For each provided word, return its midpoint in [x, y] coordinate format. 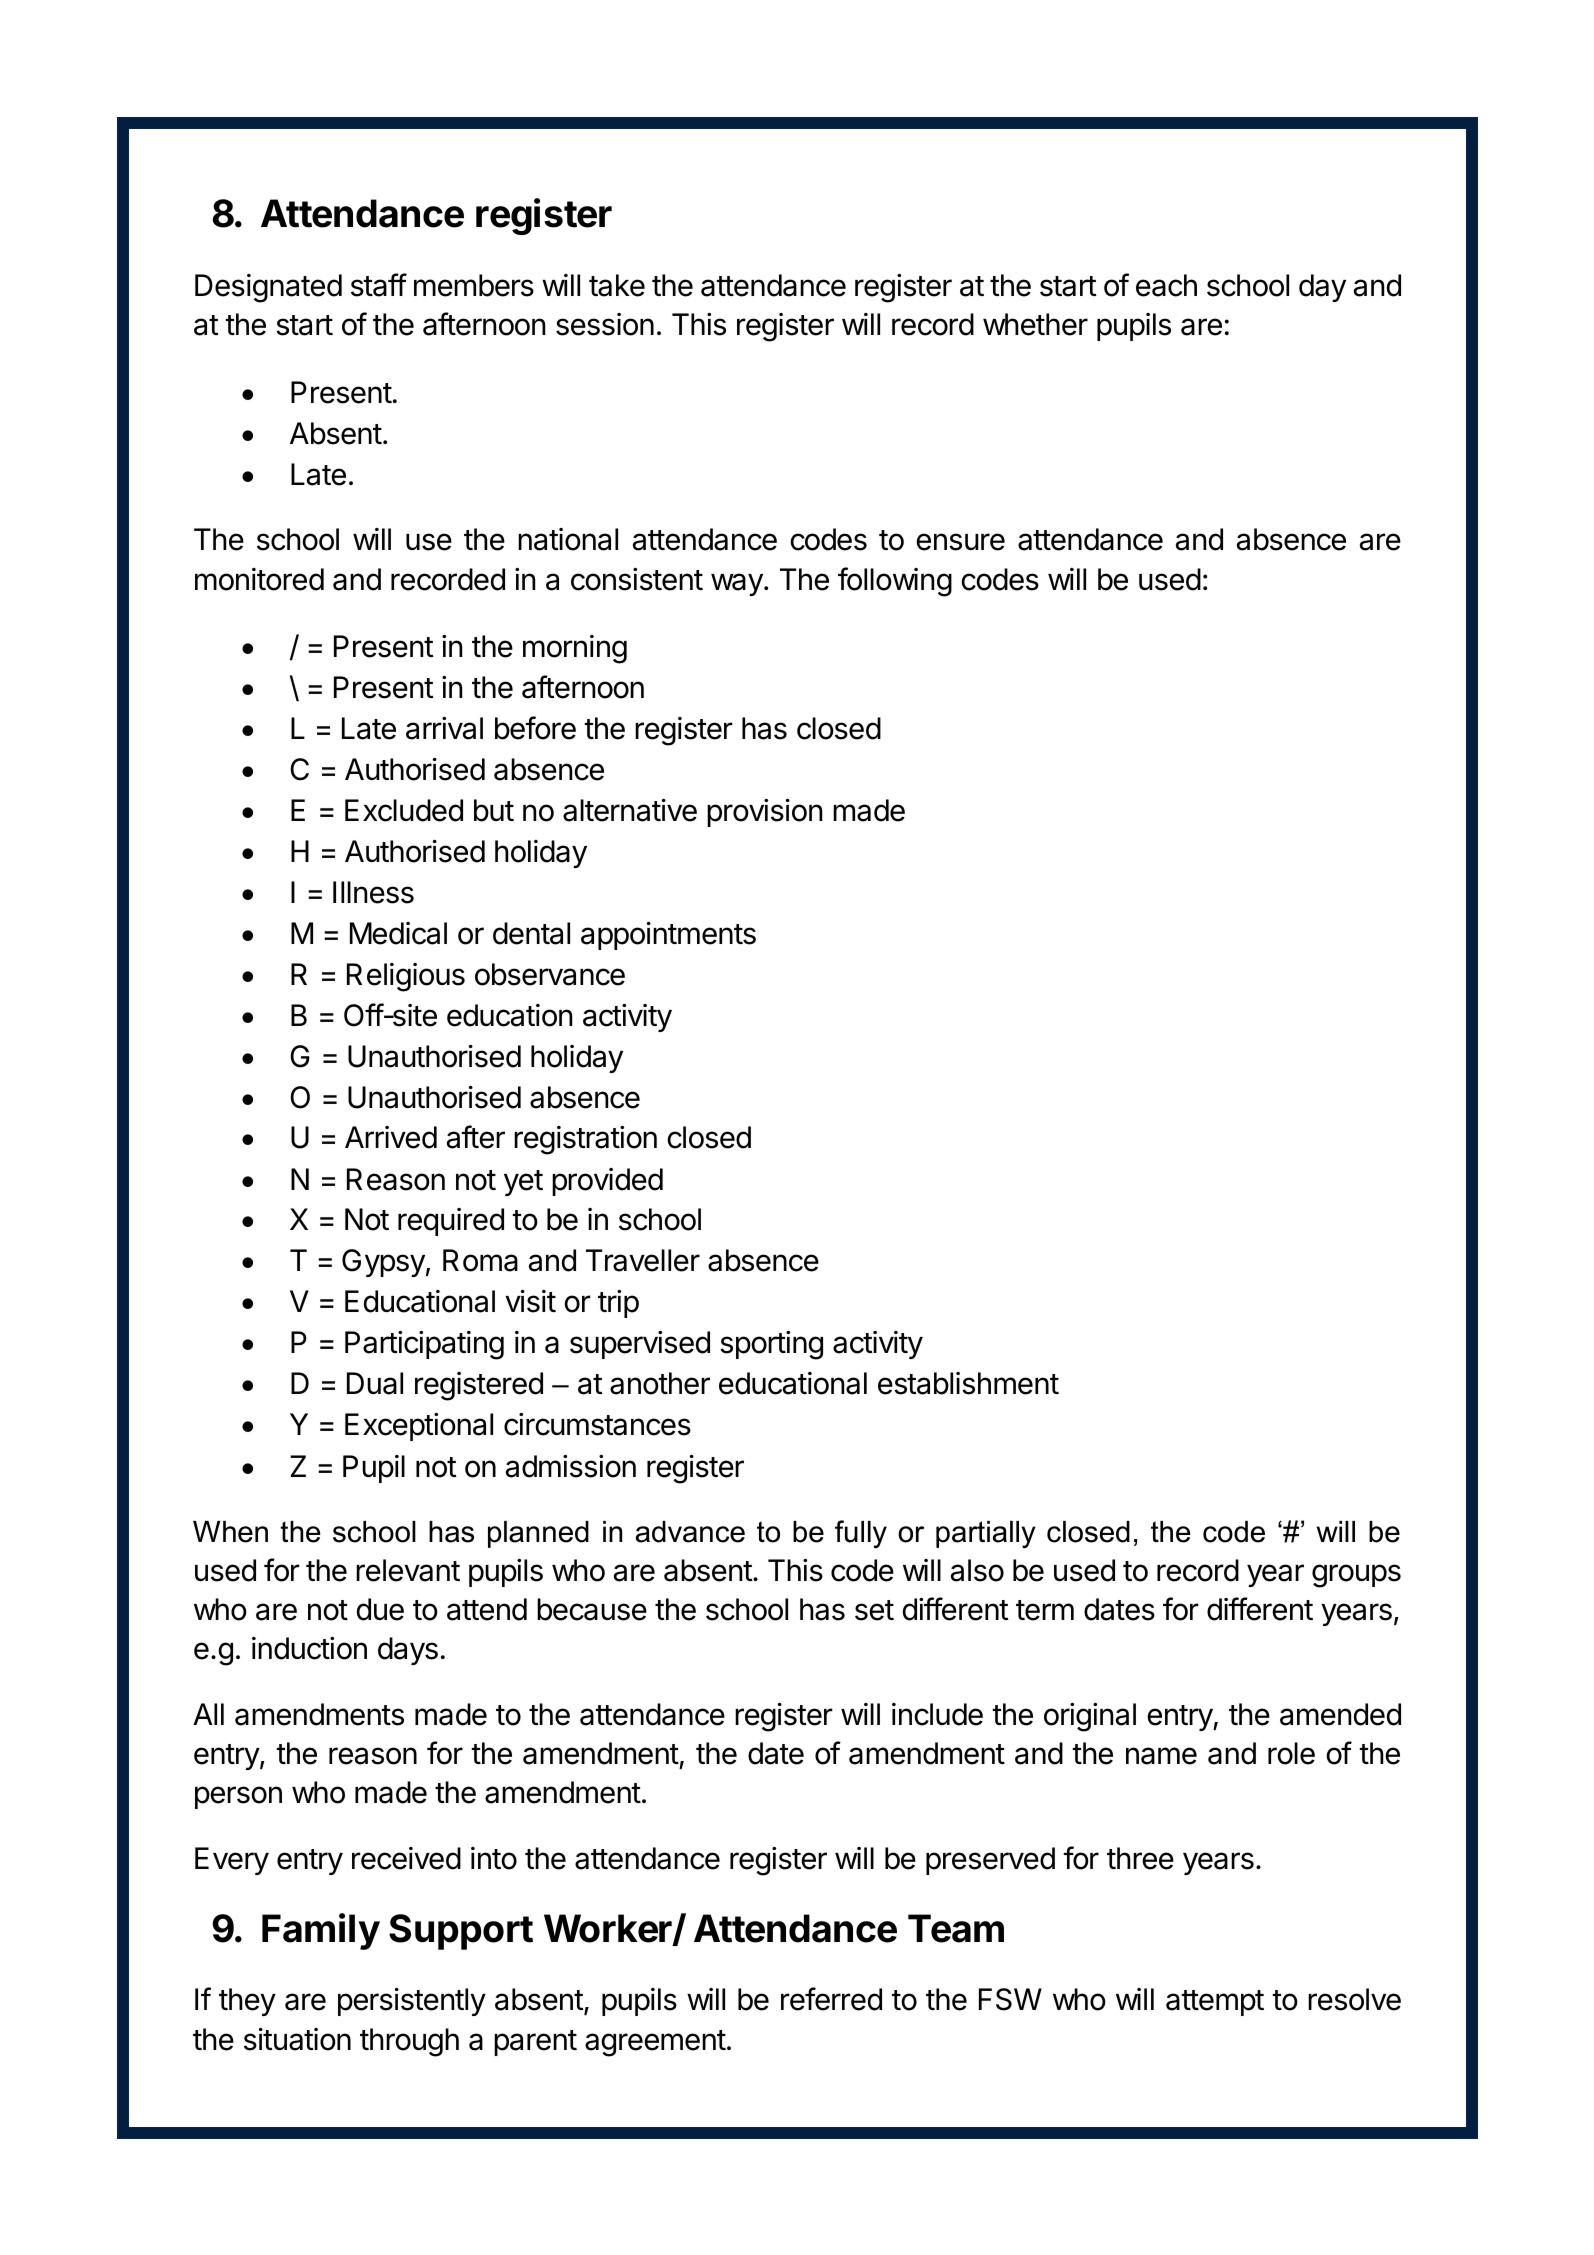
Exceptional [419, 1427]
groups [1356, 1576]
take [617, 285]
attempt [1215, 2003]
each [1166, 285]
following [895, 582]
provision [764, 813]
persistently [412, 2002]
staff [379, 285]
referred [831, 1999]
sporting [771, 1345]
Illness [373, 892]
